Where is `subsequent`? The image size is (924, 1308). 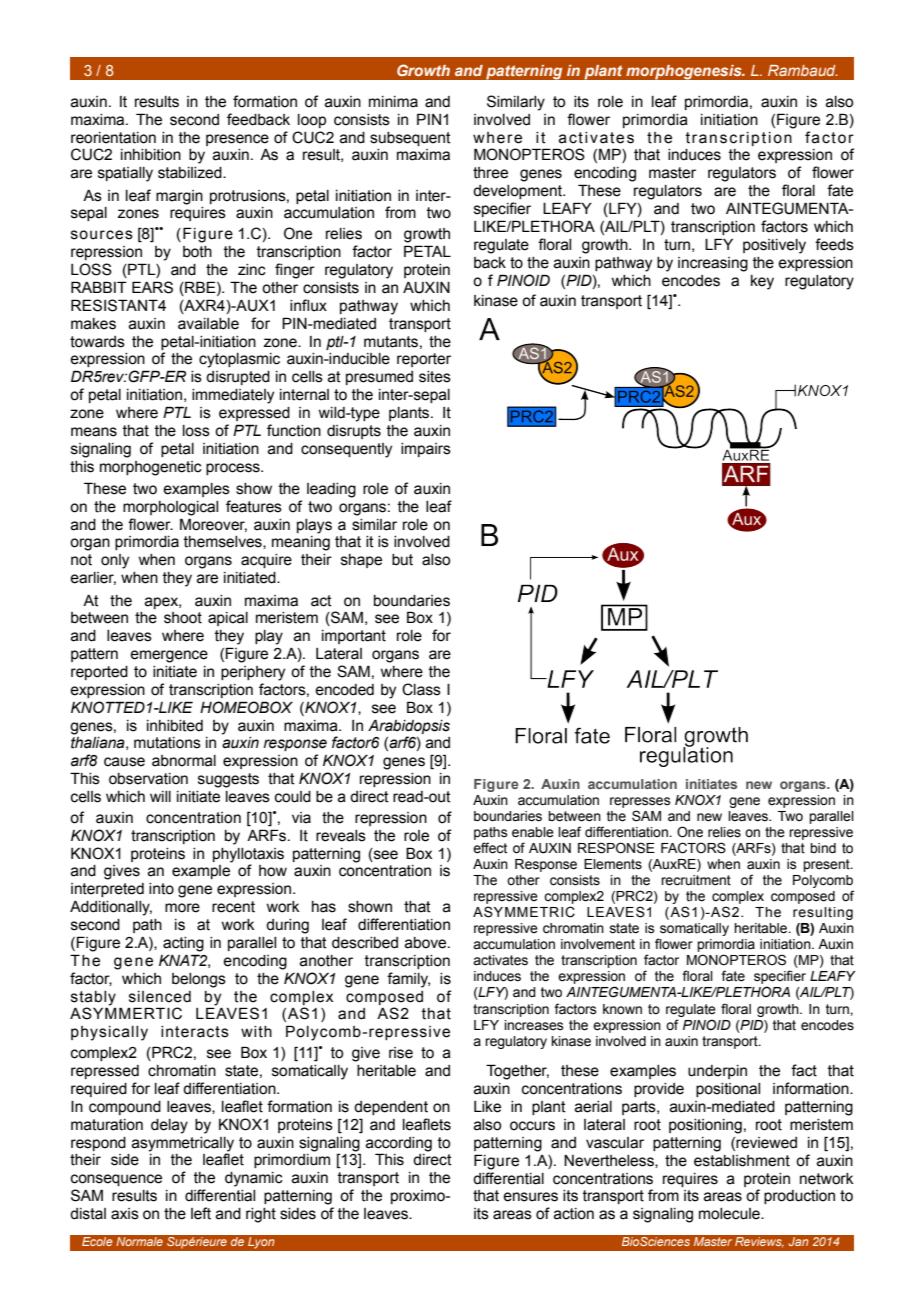
subsequent is located at coordinates (410, 139).
